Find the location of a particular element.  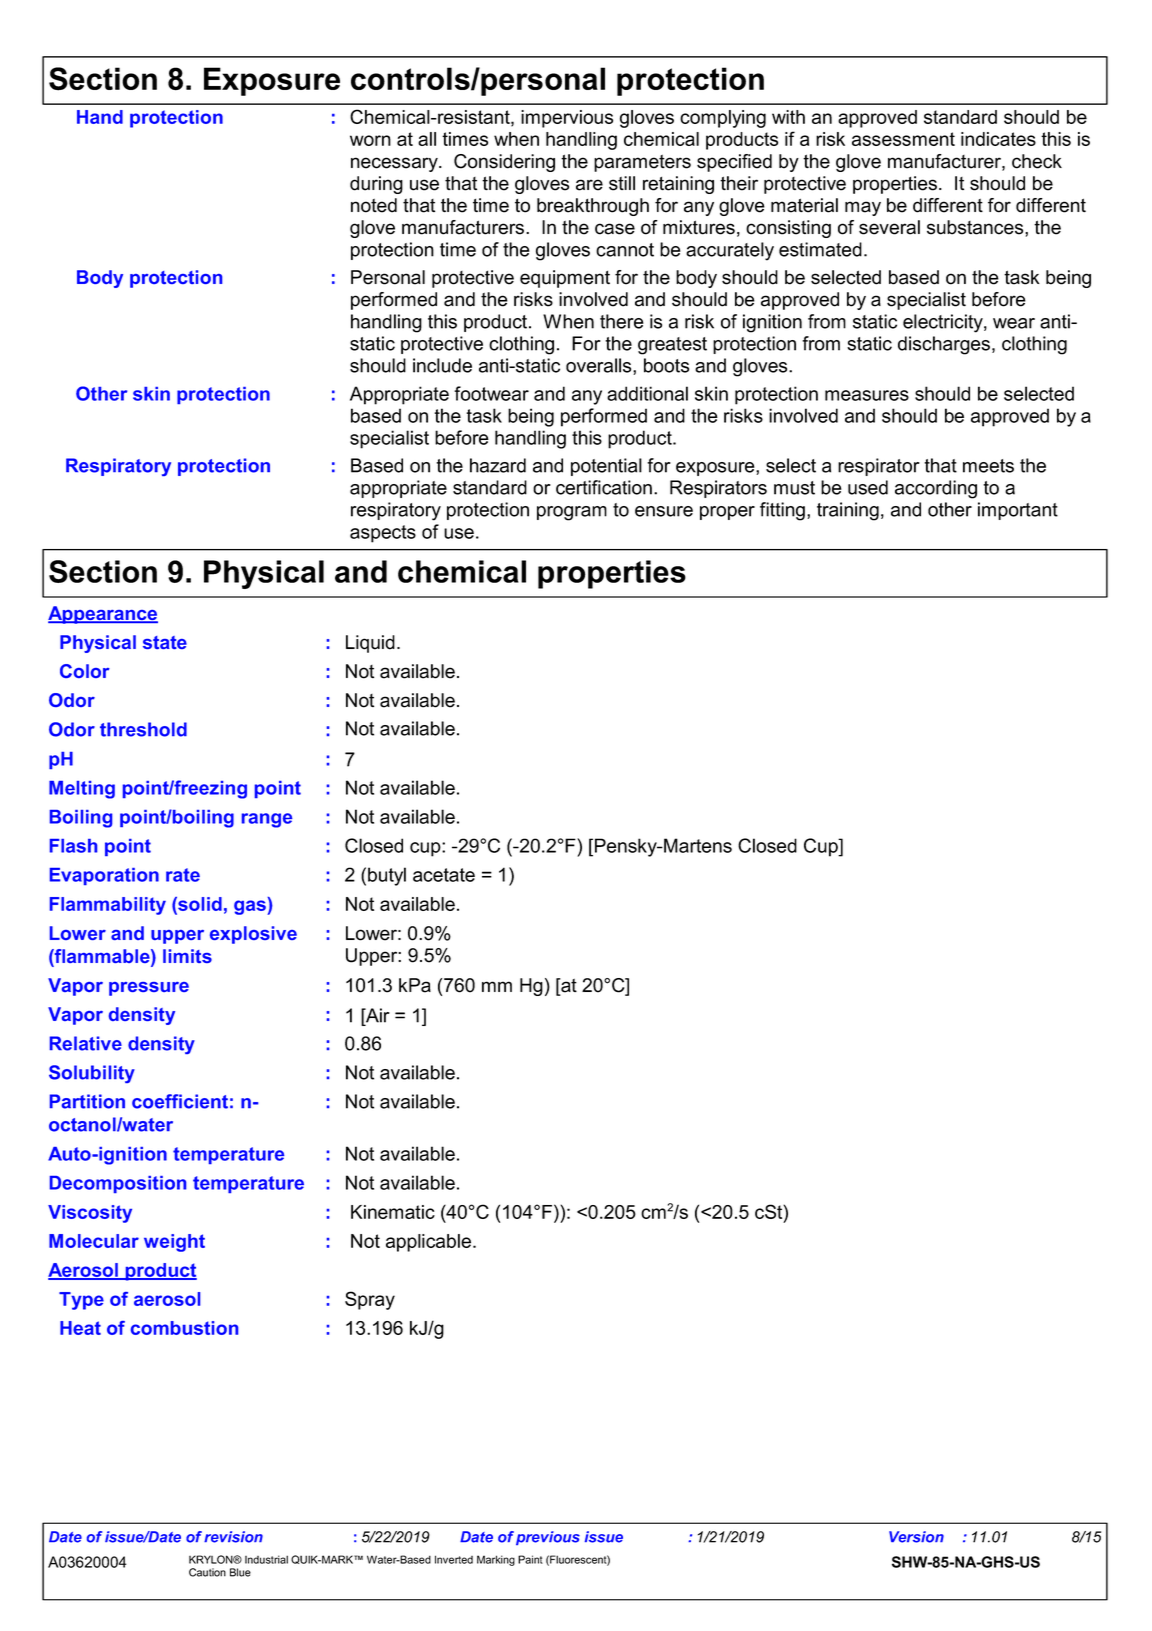

assessment is located at coordinates (903, 139).
